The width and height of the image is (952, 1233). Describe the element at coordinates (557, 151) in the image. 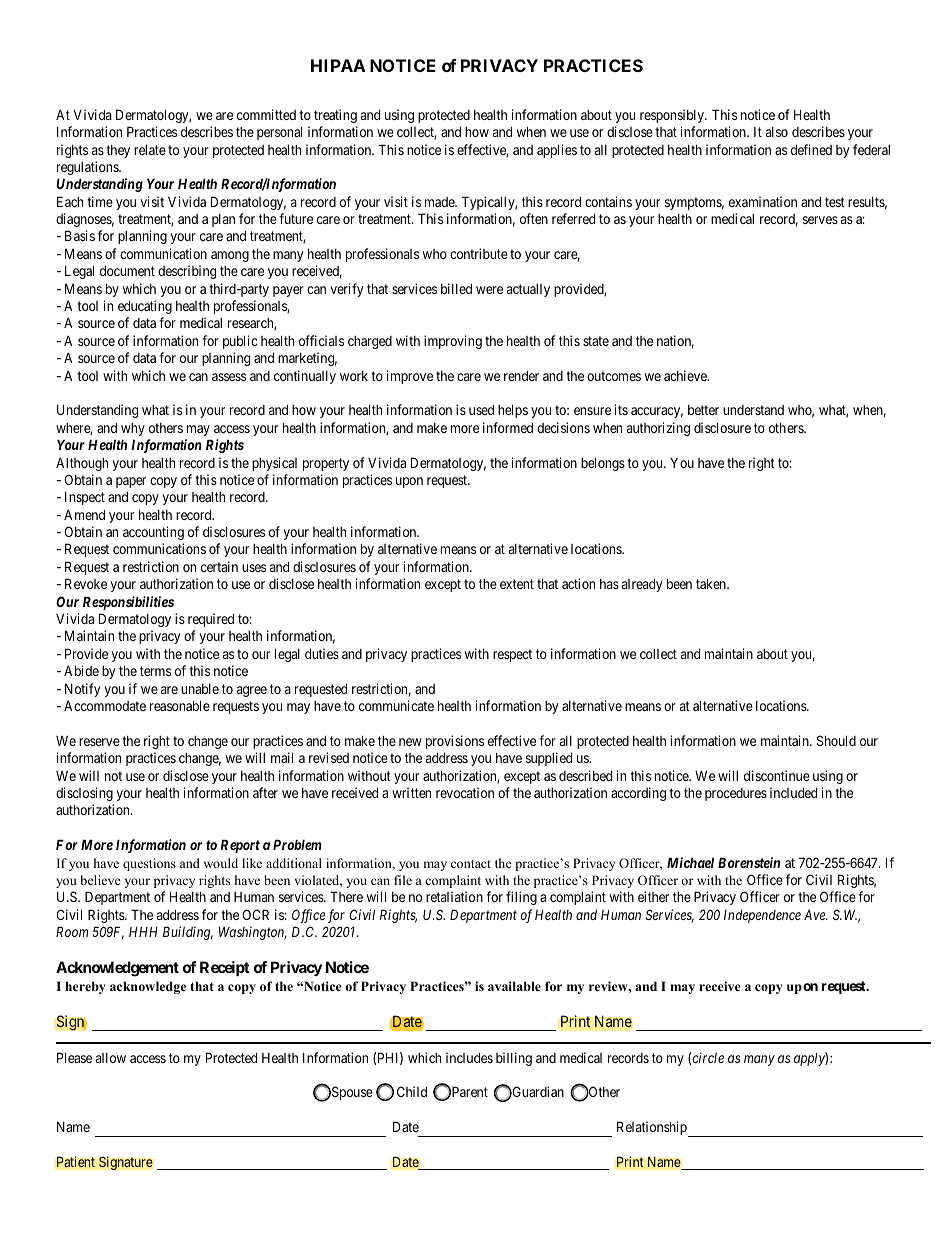

I see `applies` at that location.
